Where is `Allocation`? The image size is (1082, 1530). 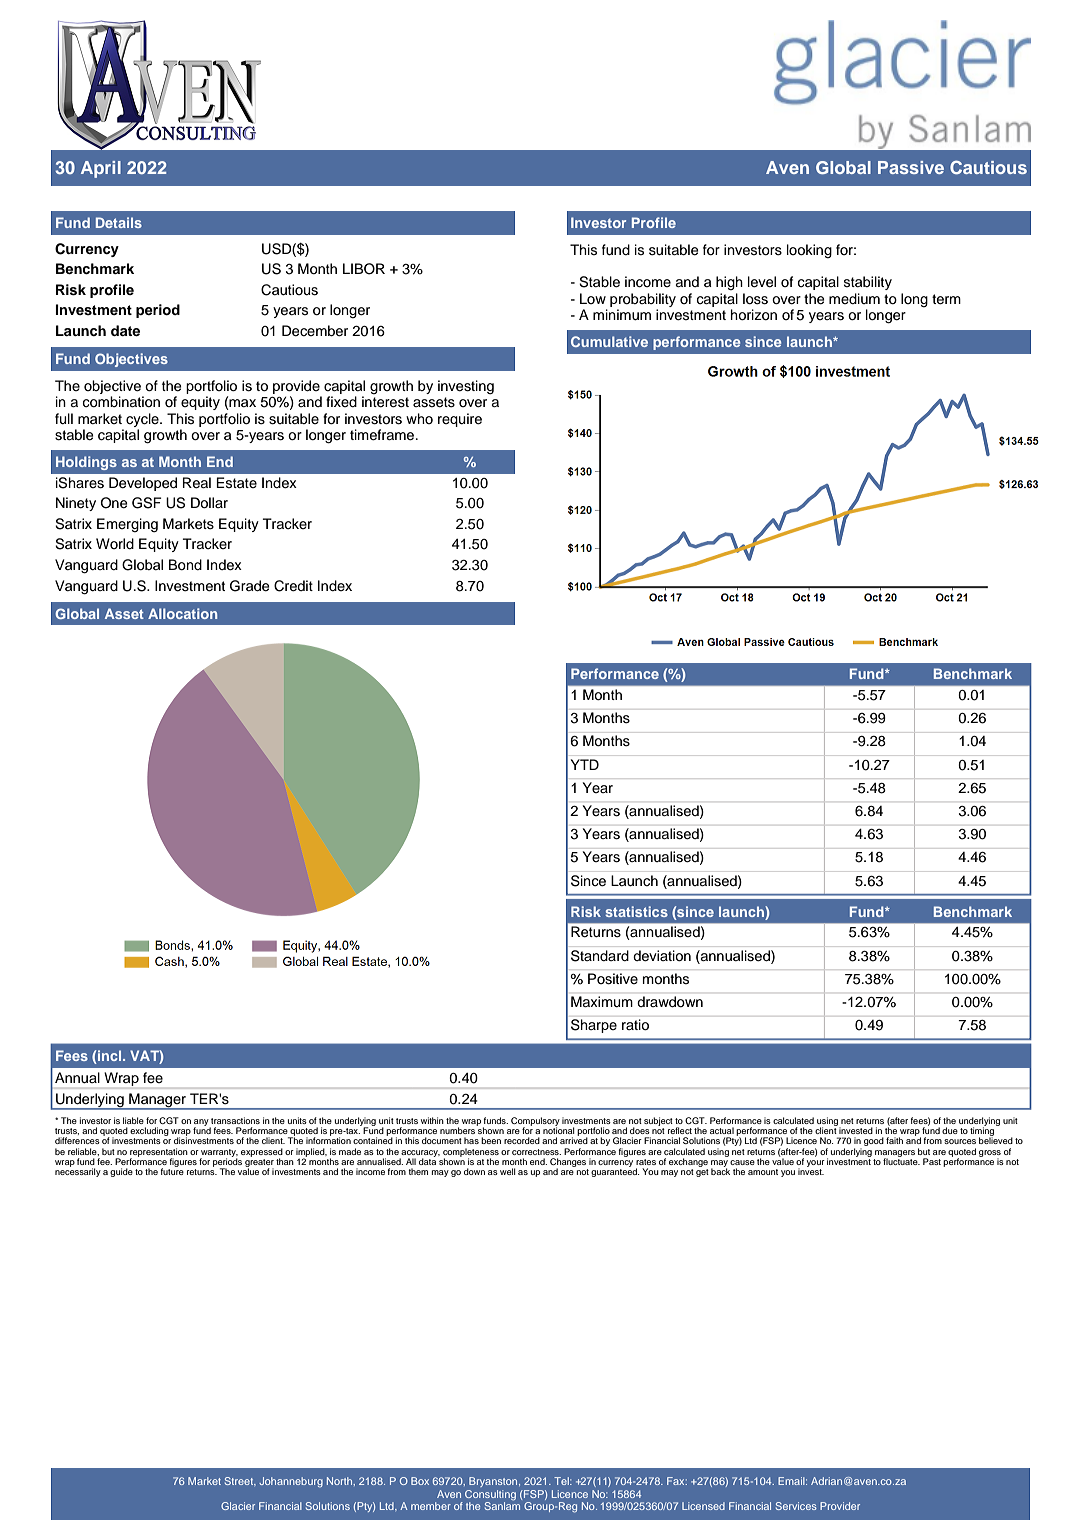
Allocation is located at coordinates (182, 613).
